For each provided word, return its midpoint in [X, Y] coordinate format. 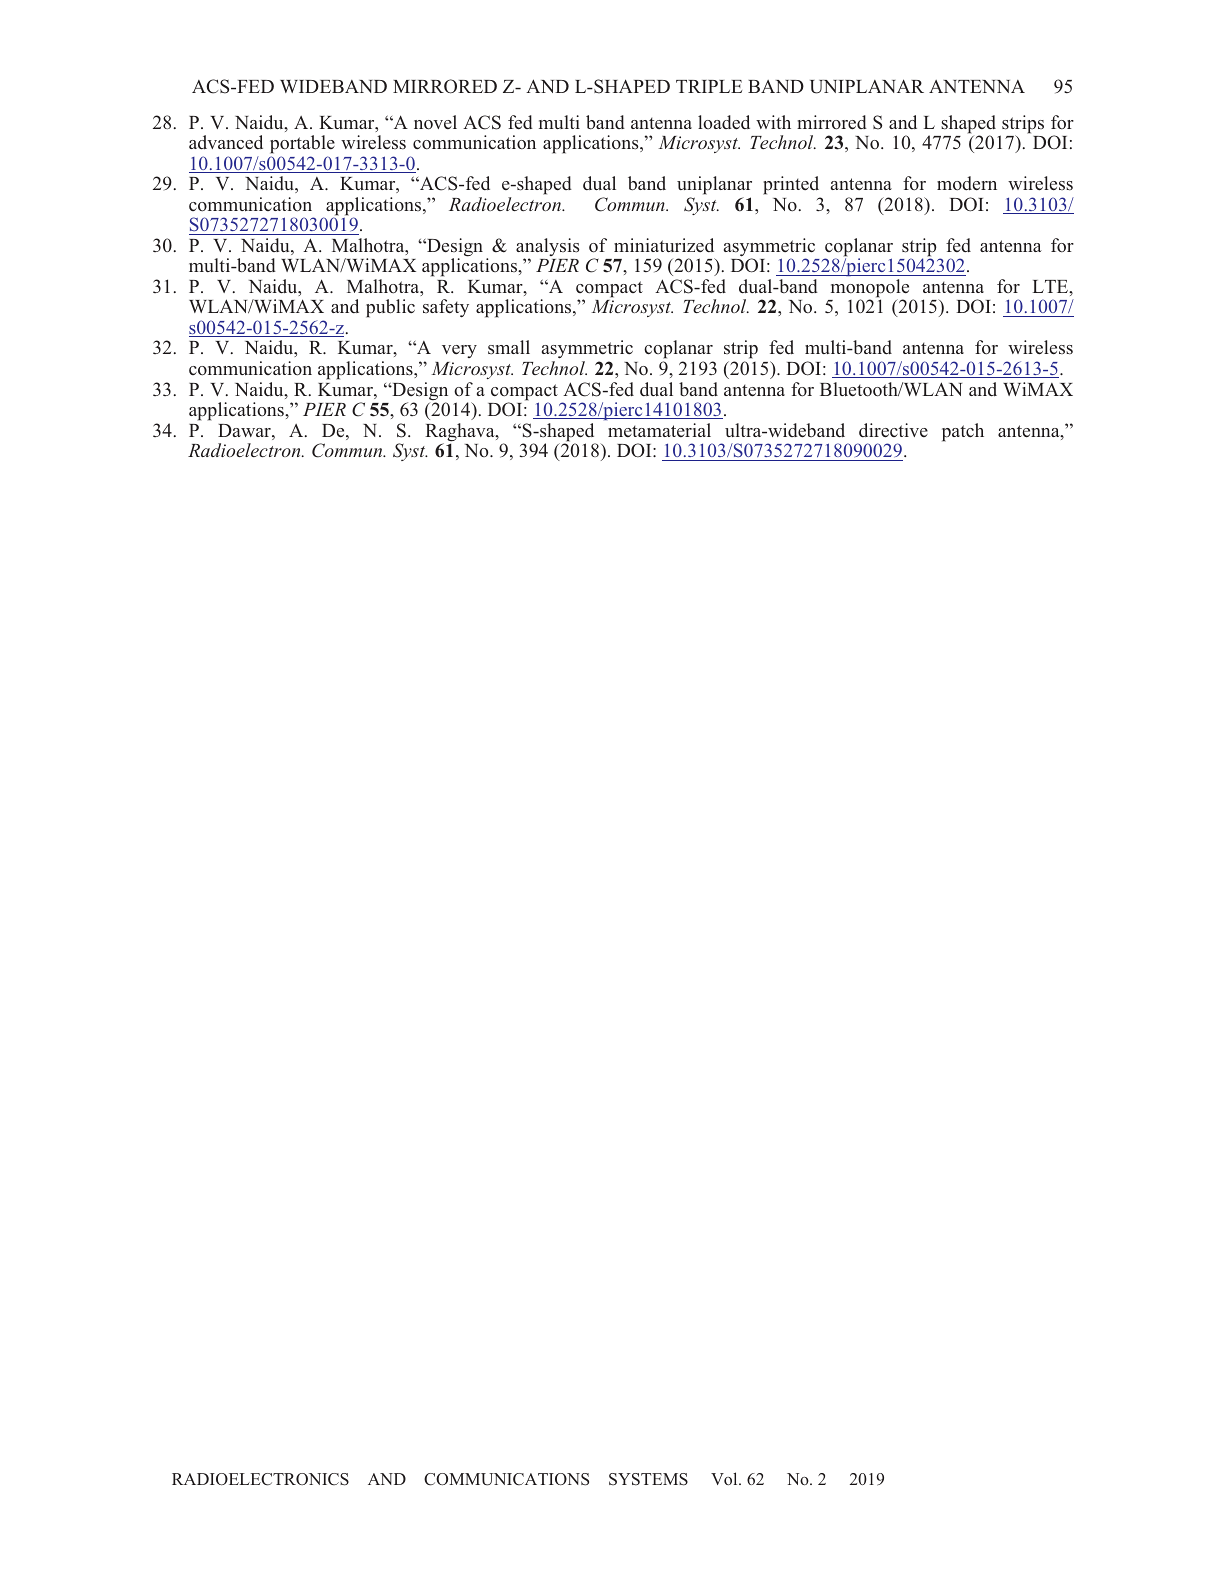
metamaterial [659, 430]
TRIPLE [709, 86]
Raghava [461, 433]
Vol [725, 1478]
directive [893, 430]
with [773, 122]
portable [302, 146]
